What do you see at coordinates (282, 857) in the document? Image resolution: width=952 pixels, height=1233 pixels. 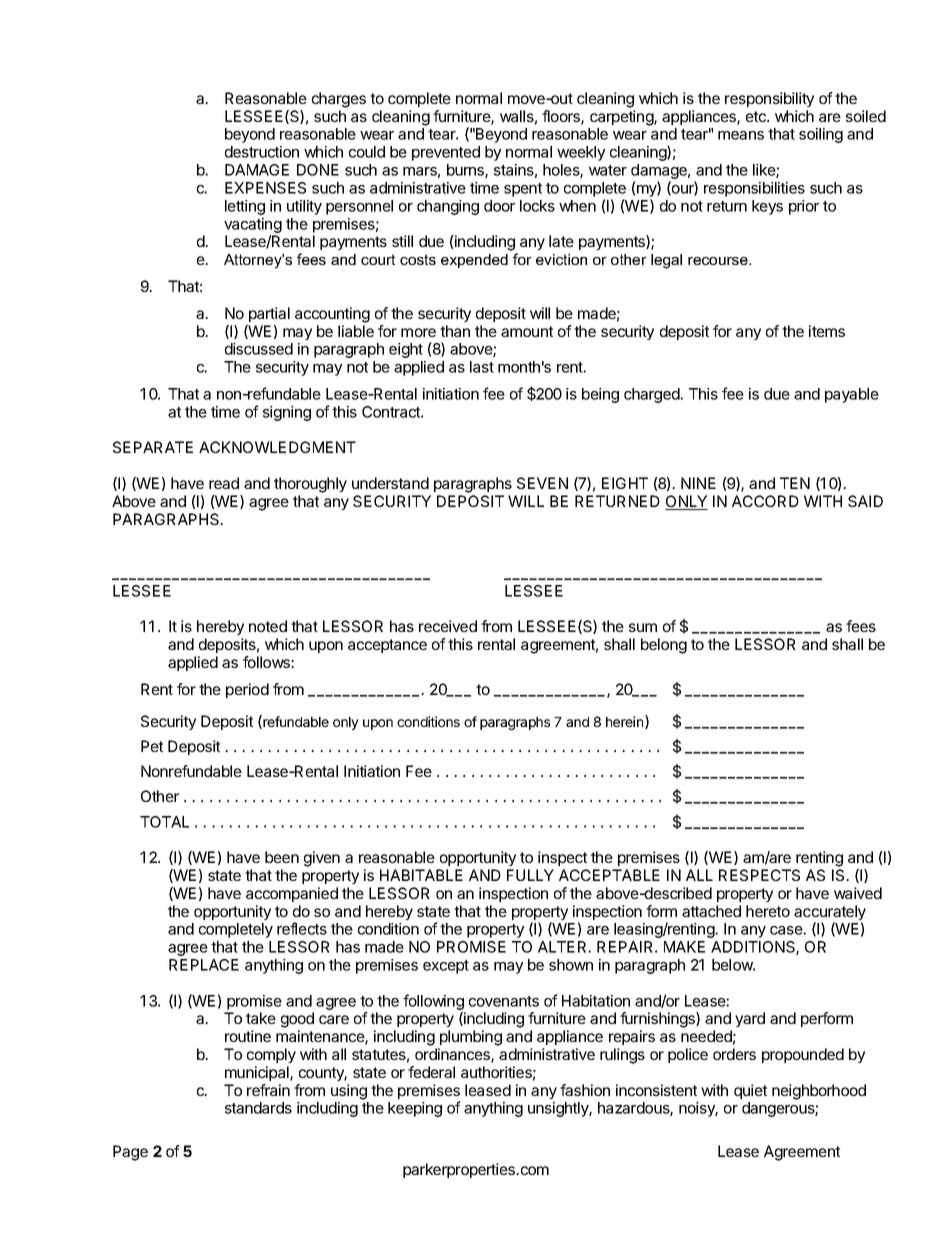 I see `been` at bounding box center [282, 857].
